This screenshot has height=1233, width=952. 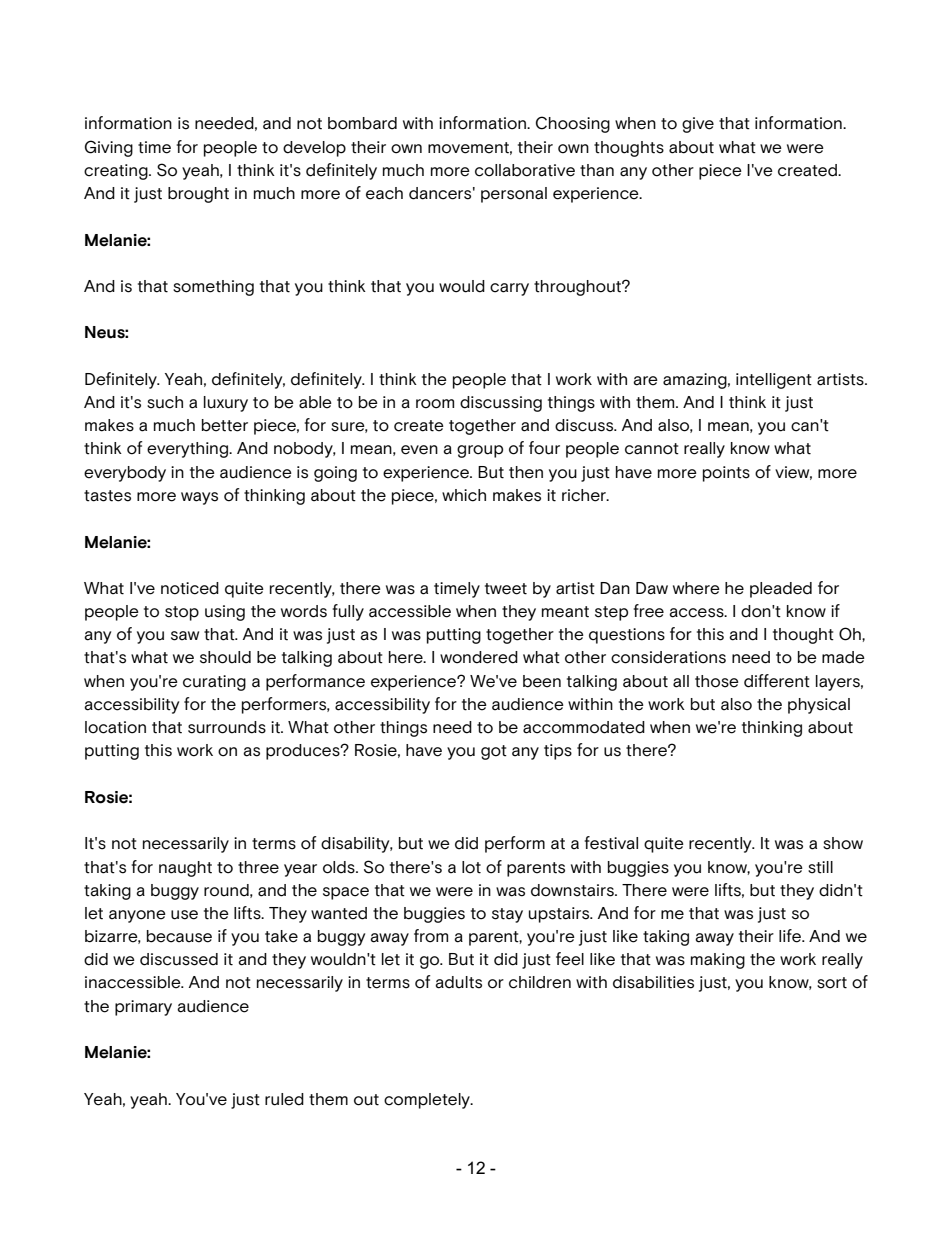 What do you see at coordinates (832, 983) in the screenshot?
I see `sort` at bounding box center [832, 983].
